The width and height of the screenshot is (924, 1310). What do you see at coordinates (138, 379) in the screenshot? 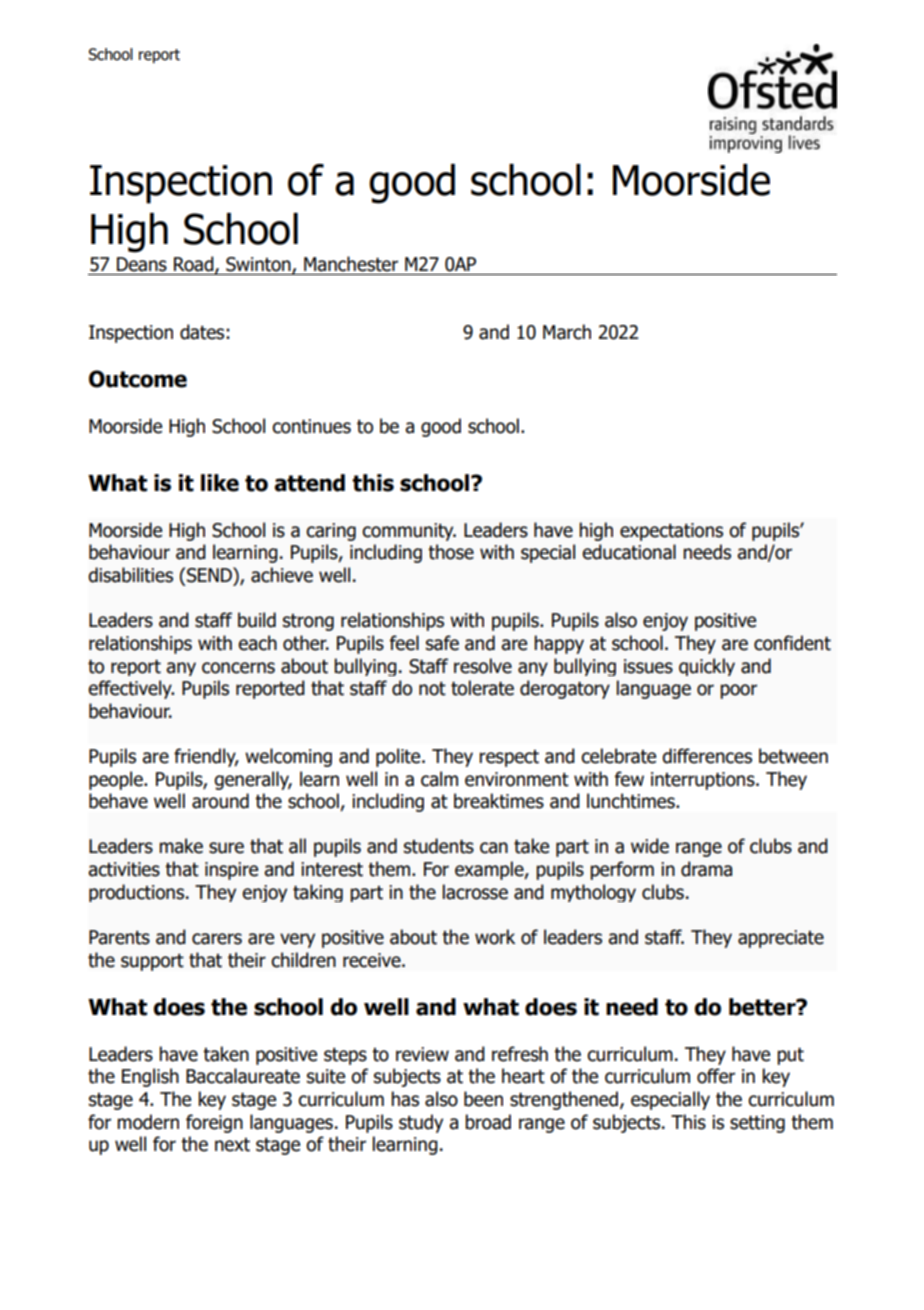
I see `Outcome` at bounding box center [138, 379].
